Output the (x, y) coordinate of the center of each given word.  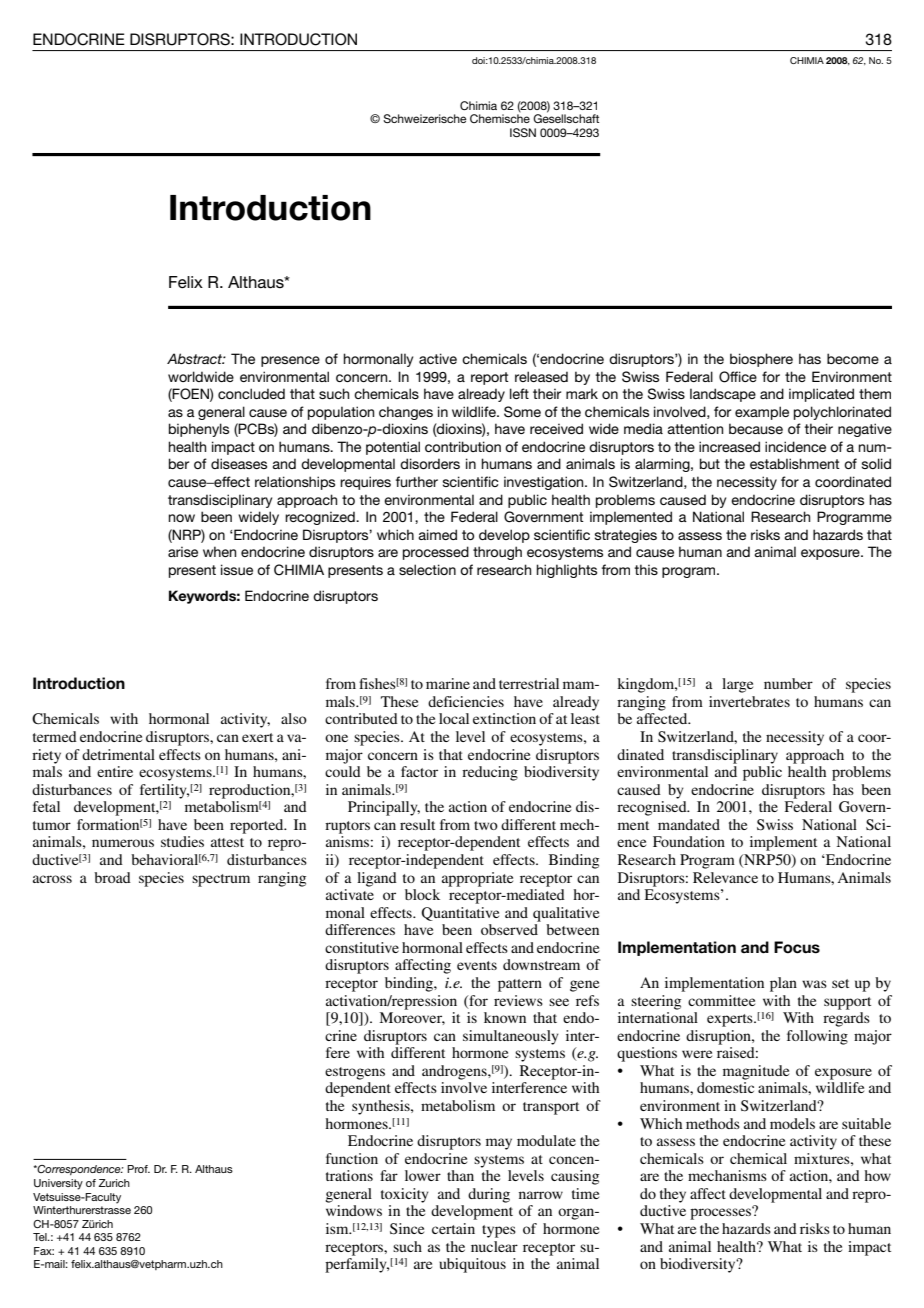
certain (453, 1228)
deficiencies (466, 701)
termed (55, 736)
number (788, 683)
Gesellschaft (566, 117)
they (673, 1195)
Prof (138, 1169)
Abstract (196, 358)
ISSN (523, 132)
